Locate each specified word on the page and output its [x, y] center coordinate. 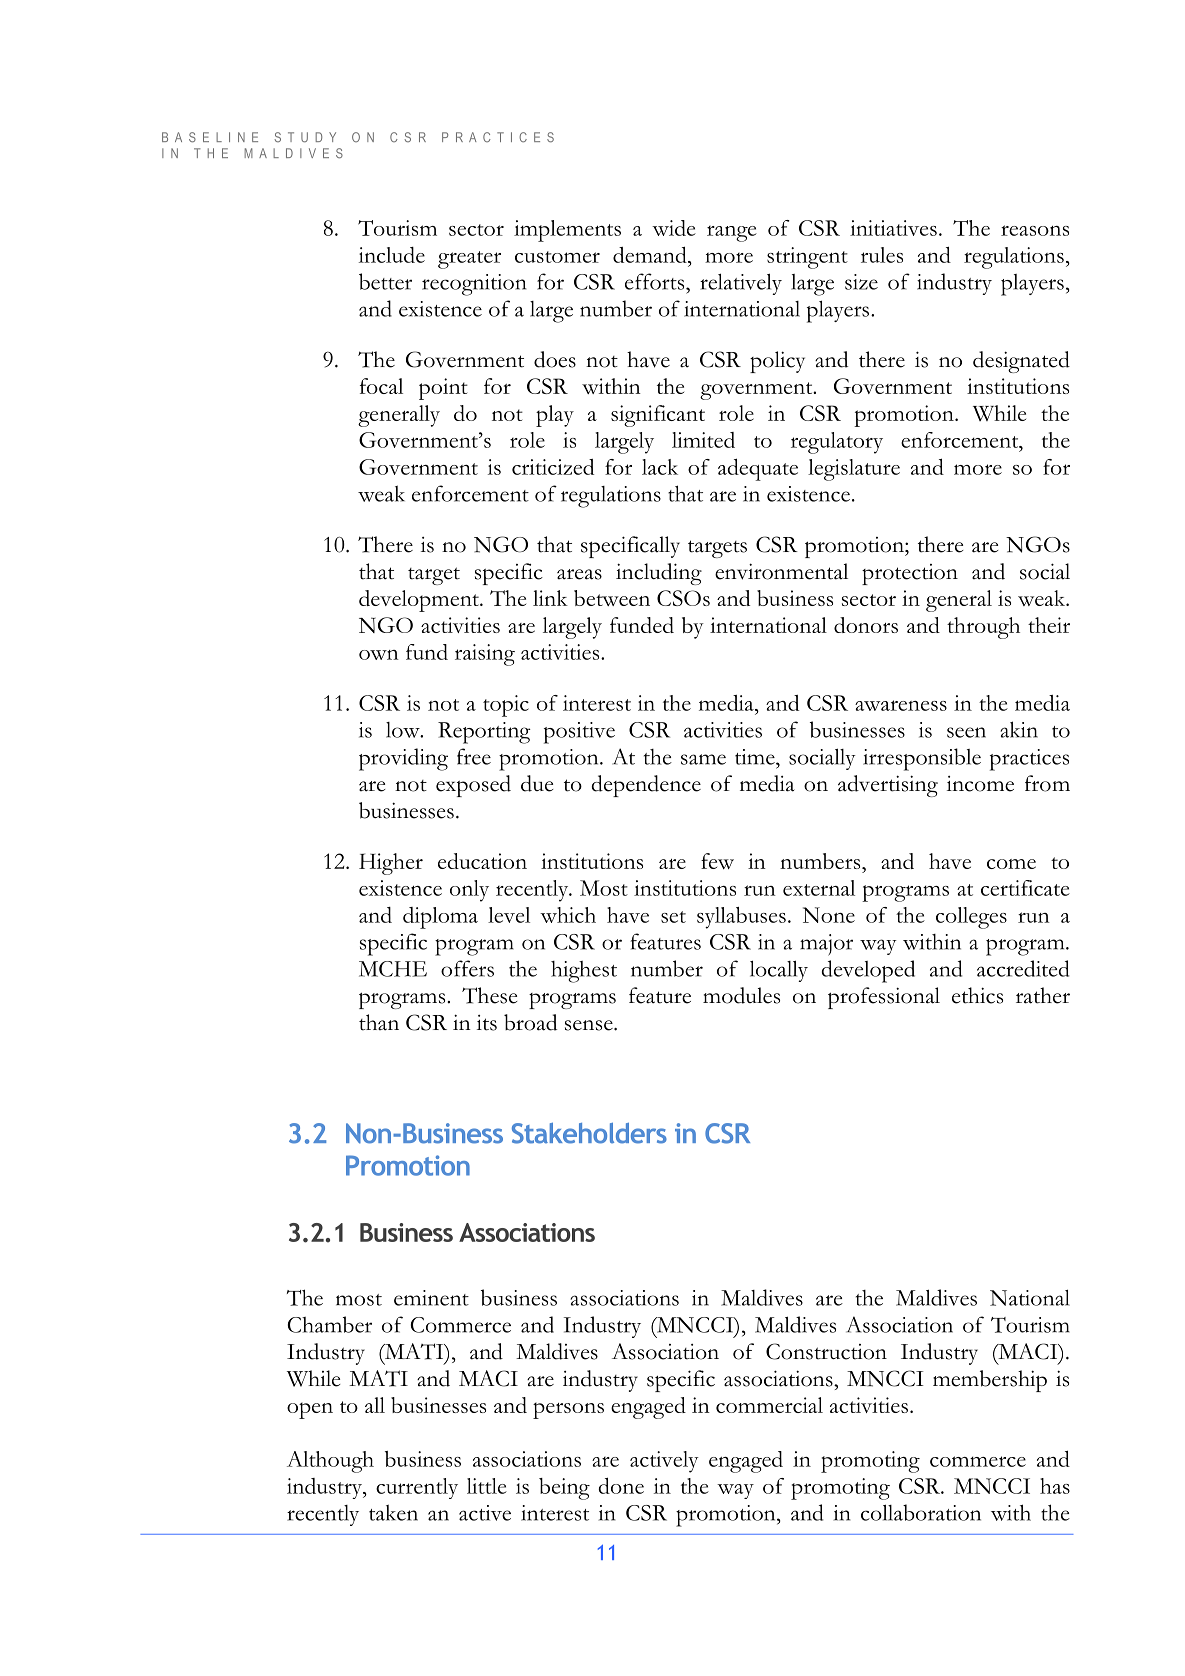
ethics [977, 995]
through [983, 628]
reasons [1035, 230]
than [379, 1022]
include [392, 255]
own [379, 655]
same [703, 759]
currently [417, 1488]
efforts [656, 281]
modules [741, 995]
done [621, 1485]
